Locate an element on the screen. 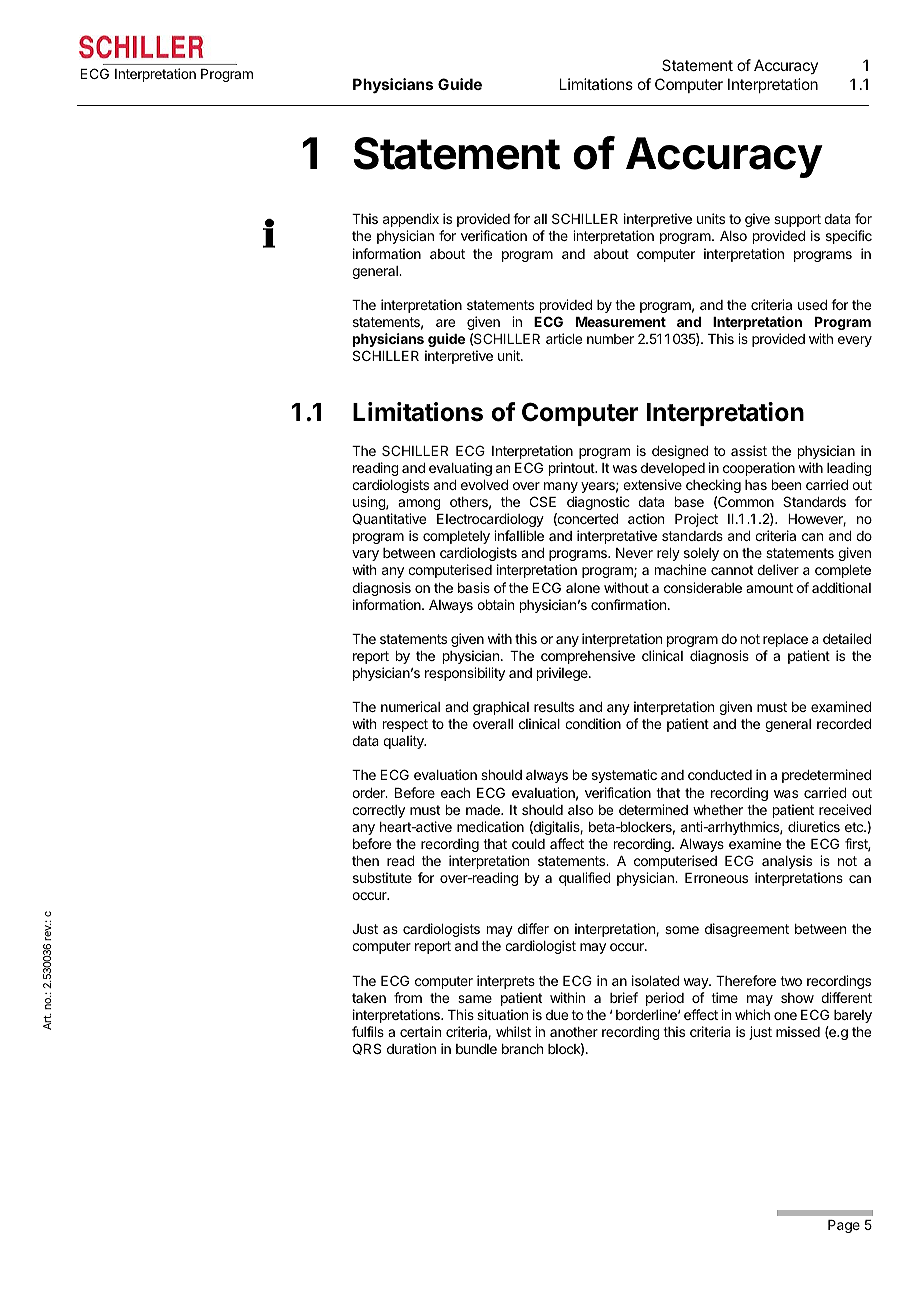 This screenshot has height=1308, width=924. evaluating is located at coordinates (460, 469).
